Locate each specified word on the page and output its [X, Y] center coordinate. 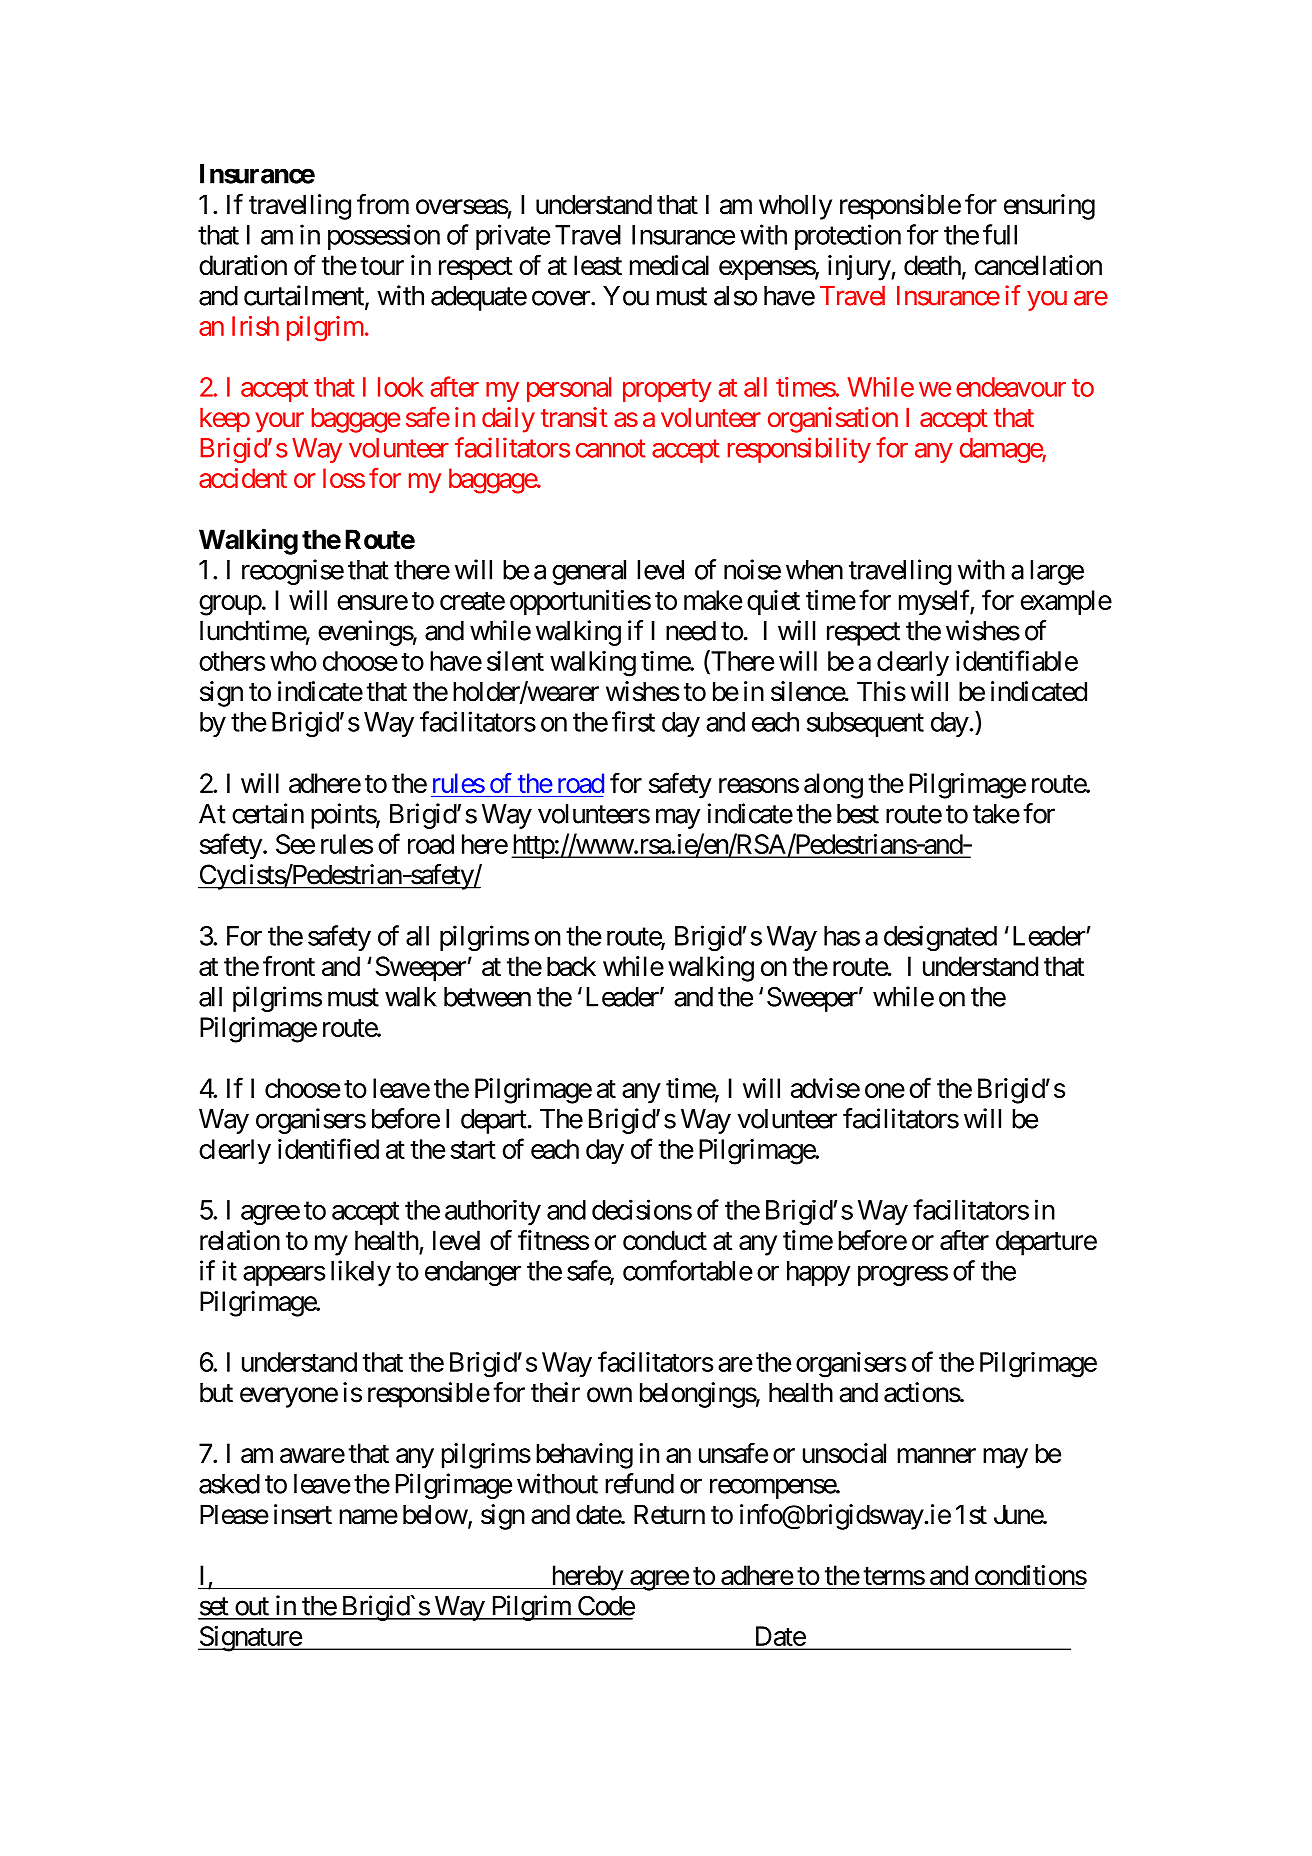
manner [936, 1456]
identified [328, 1148]
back [571, 966]
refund [639, 1483]
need [691, 631]
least [598, 265]
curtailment [305, 296]
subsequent [865, 724]
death [932, 265]
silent [515, 661]
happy [819, 1273]
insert [303, 1514]
